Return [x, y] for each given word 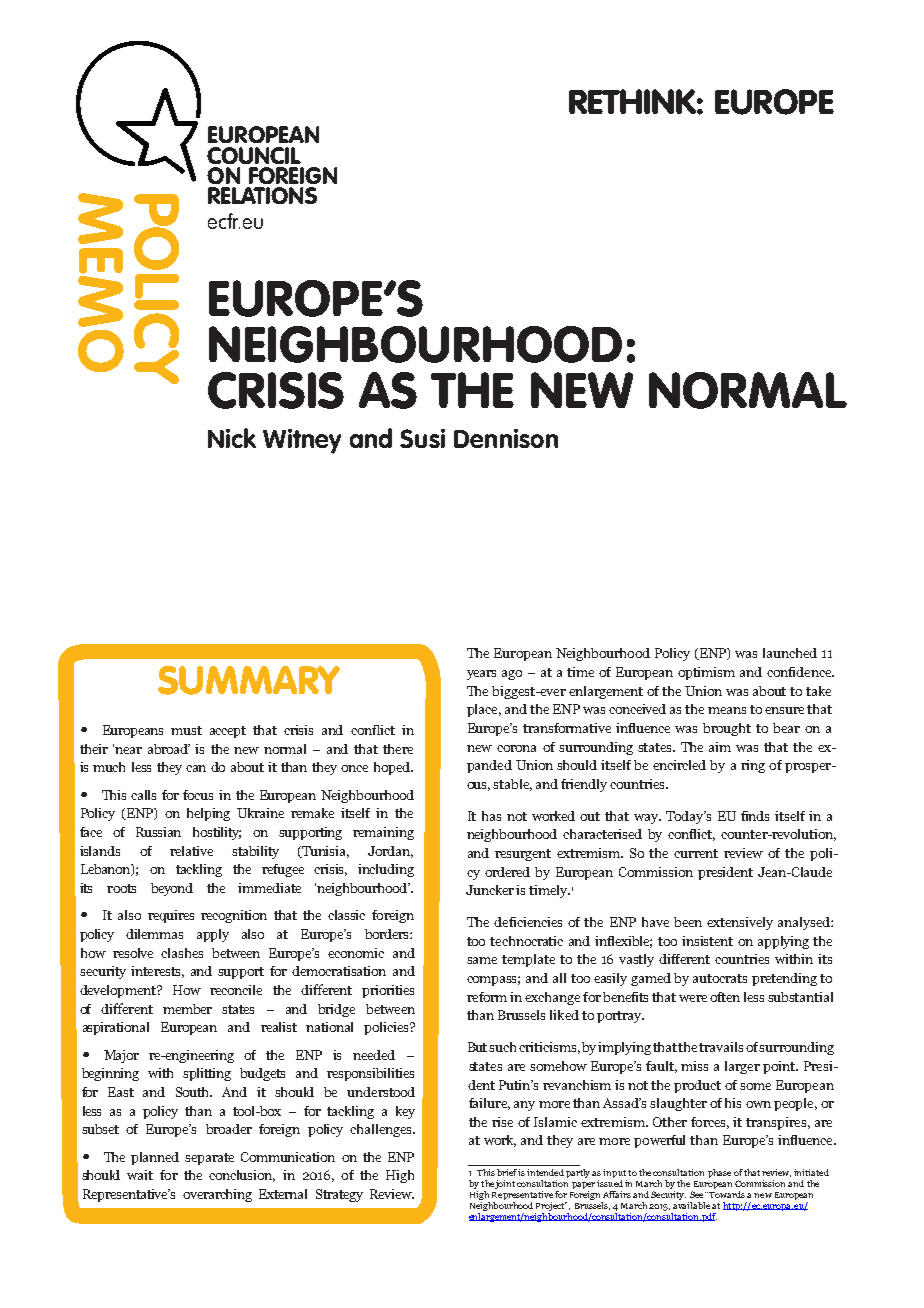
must [186, 730]
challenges [382, 1130]
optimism [706, 673]
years [481, 675]
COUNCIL [254, 155]
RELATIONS [262, 195]
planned [155, 1158]
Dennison [506, 438]
